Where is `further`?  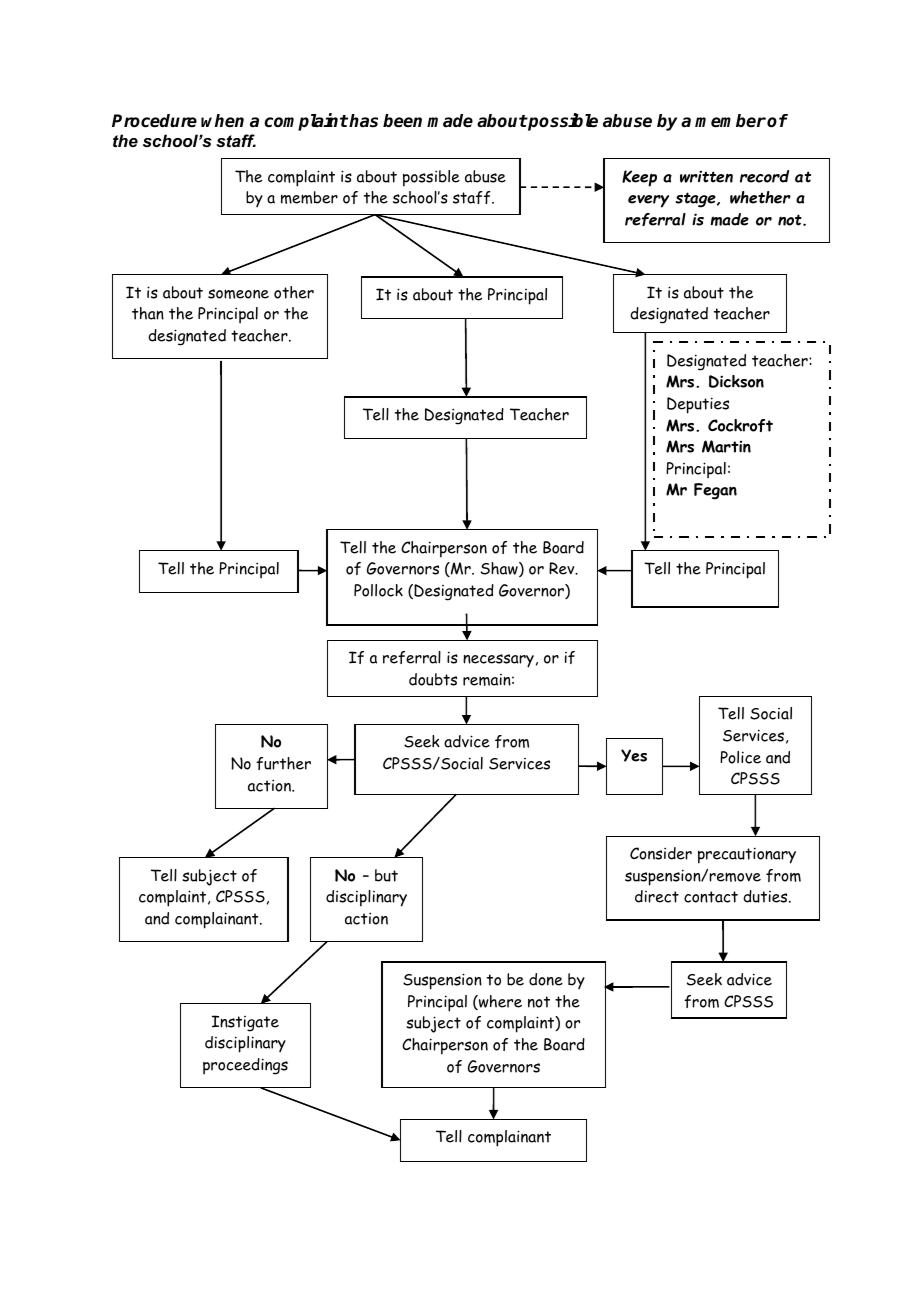
further is located at coordinates (283, 763).
